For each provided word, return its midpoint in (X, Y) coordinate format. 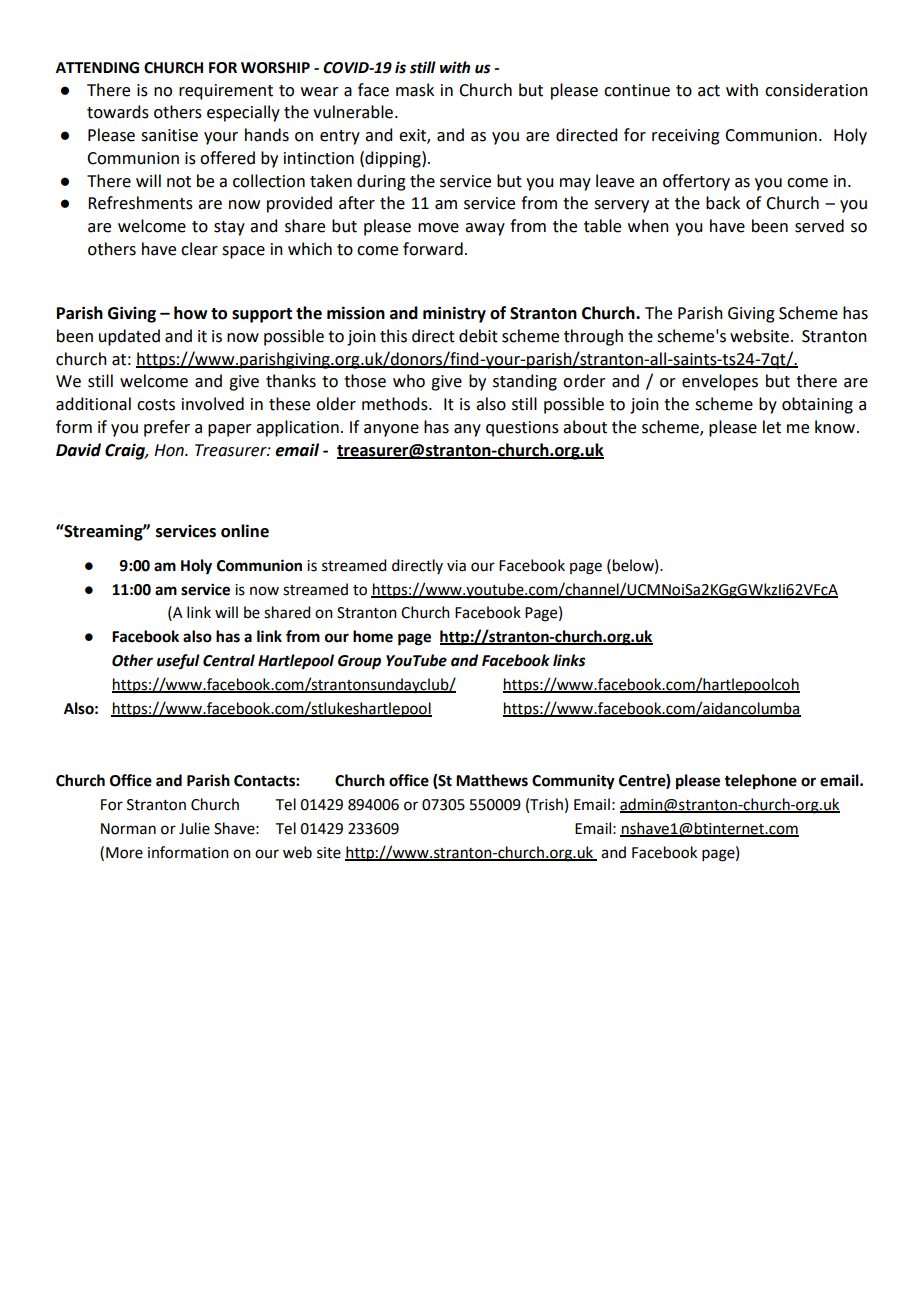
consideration (816, 90)
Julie (194, 828)
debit (478, 336)
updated (129, 337)
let (772, 427)
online (245, 531)
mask (415, 90)
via (456, 566)
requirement (226, 92)
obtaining (817, 405)
